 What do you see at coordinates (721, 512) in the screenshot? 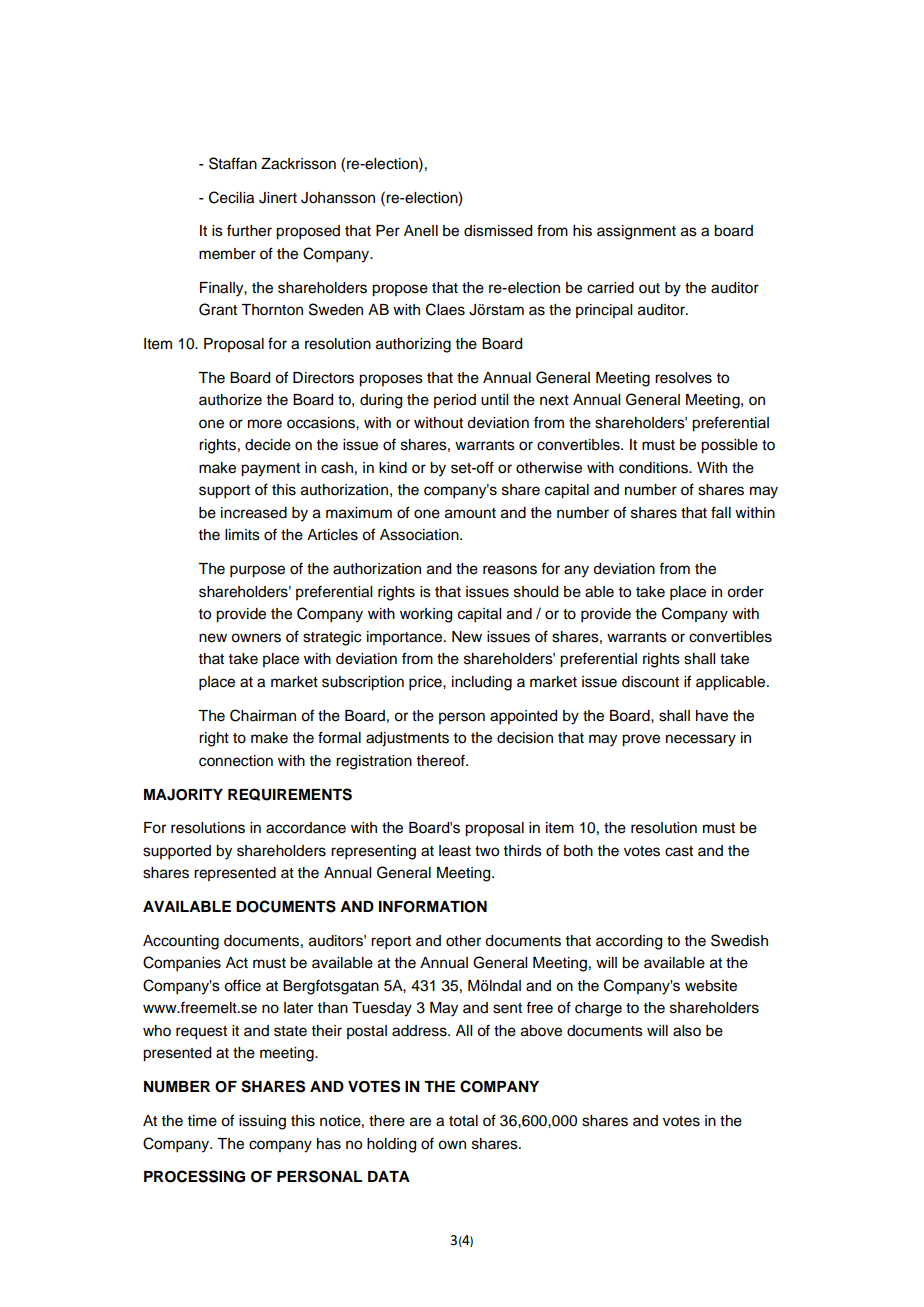
I see `fall` at bounding box center [721, 512].
